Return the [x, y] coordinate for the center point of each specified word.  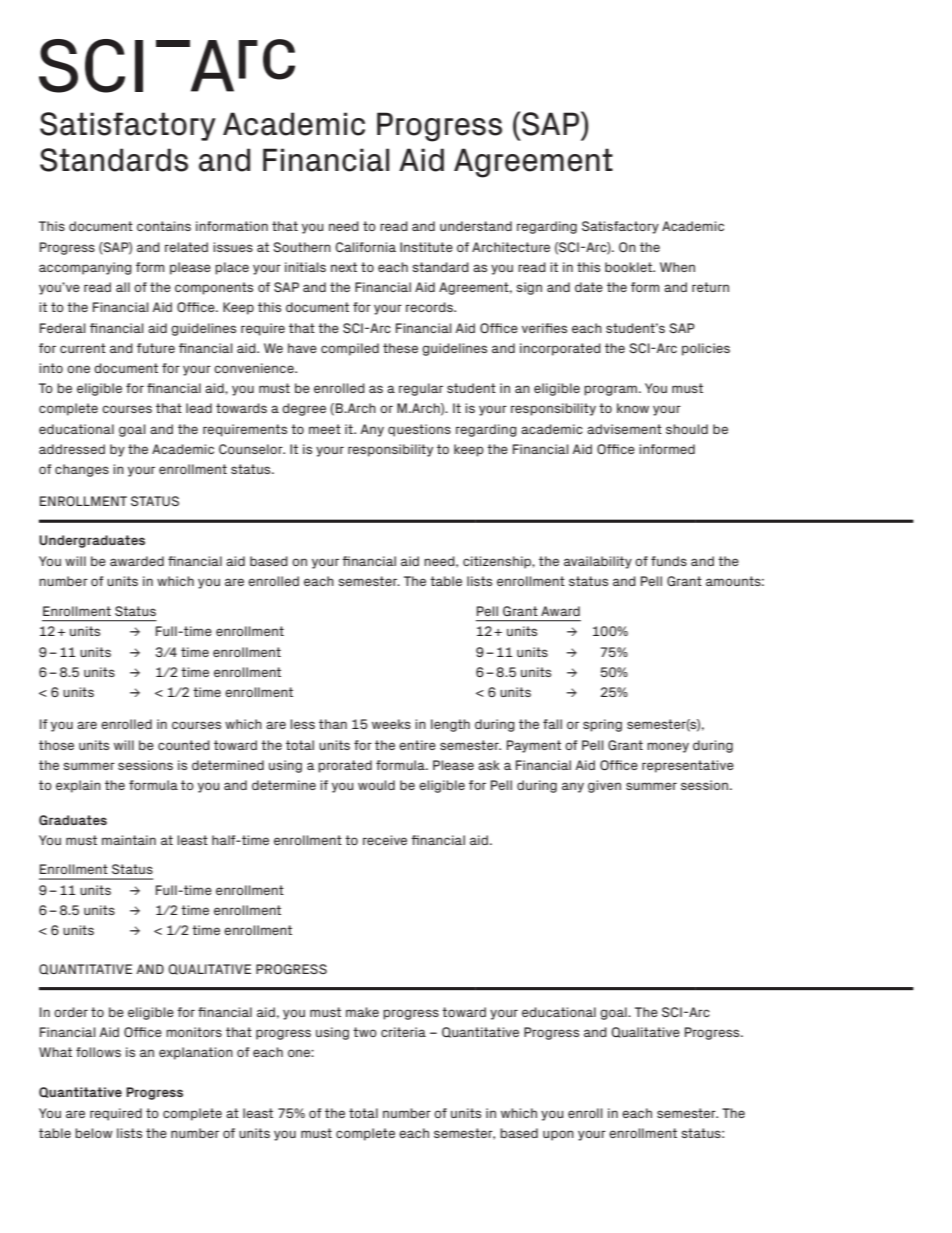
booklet [629, 267]
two [365, 1032]
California [365, 247]
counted [184, 745]
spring [602, 725]
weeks [391, 724]
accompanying [85, 268]
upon [558, 1135]
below [94, 1133]
